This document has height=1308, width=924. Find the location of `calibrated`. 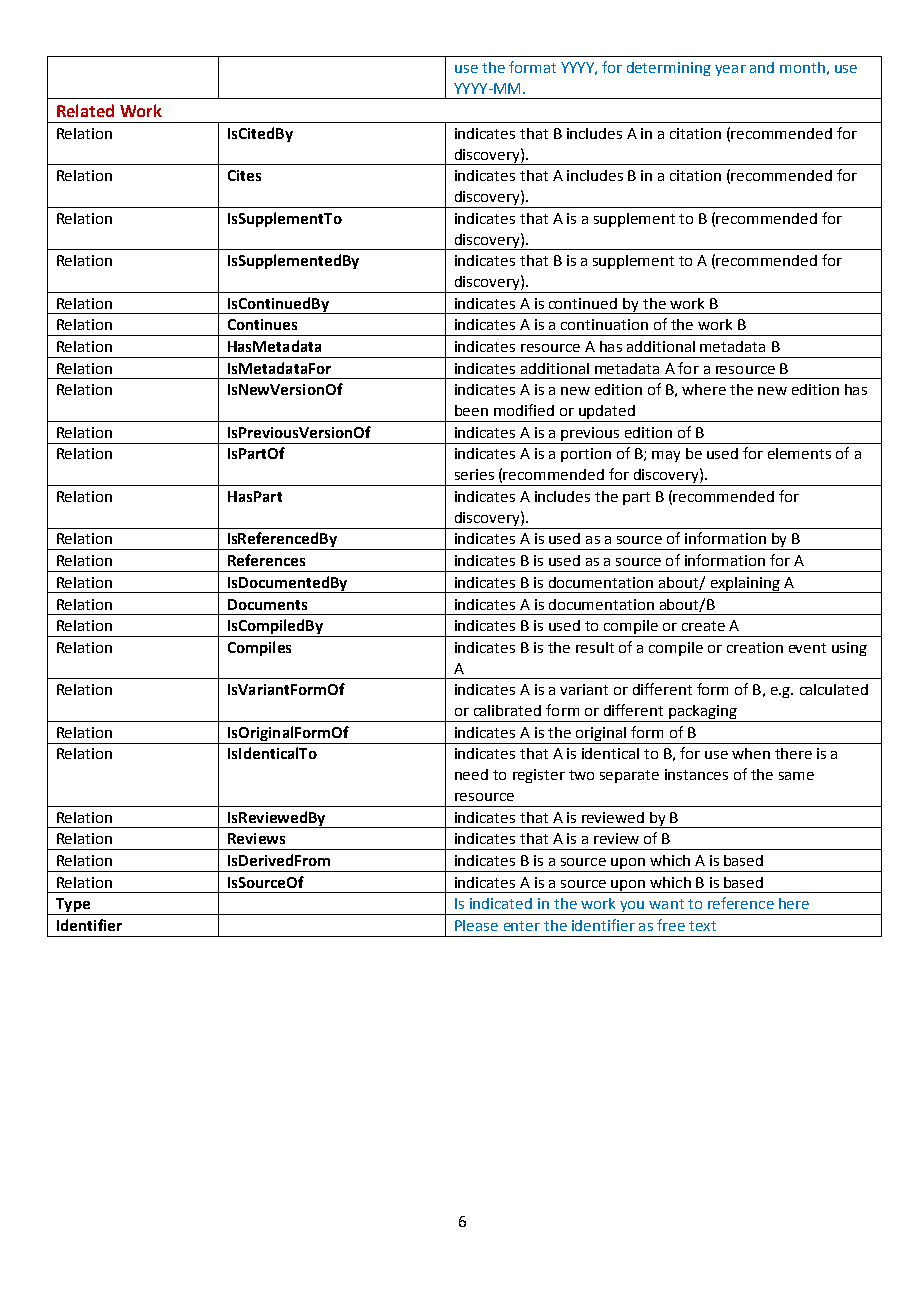

calibrated is located at coordinates (507, 710).
